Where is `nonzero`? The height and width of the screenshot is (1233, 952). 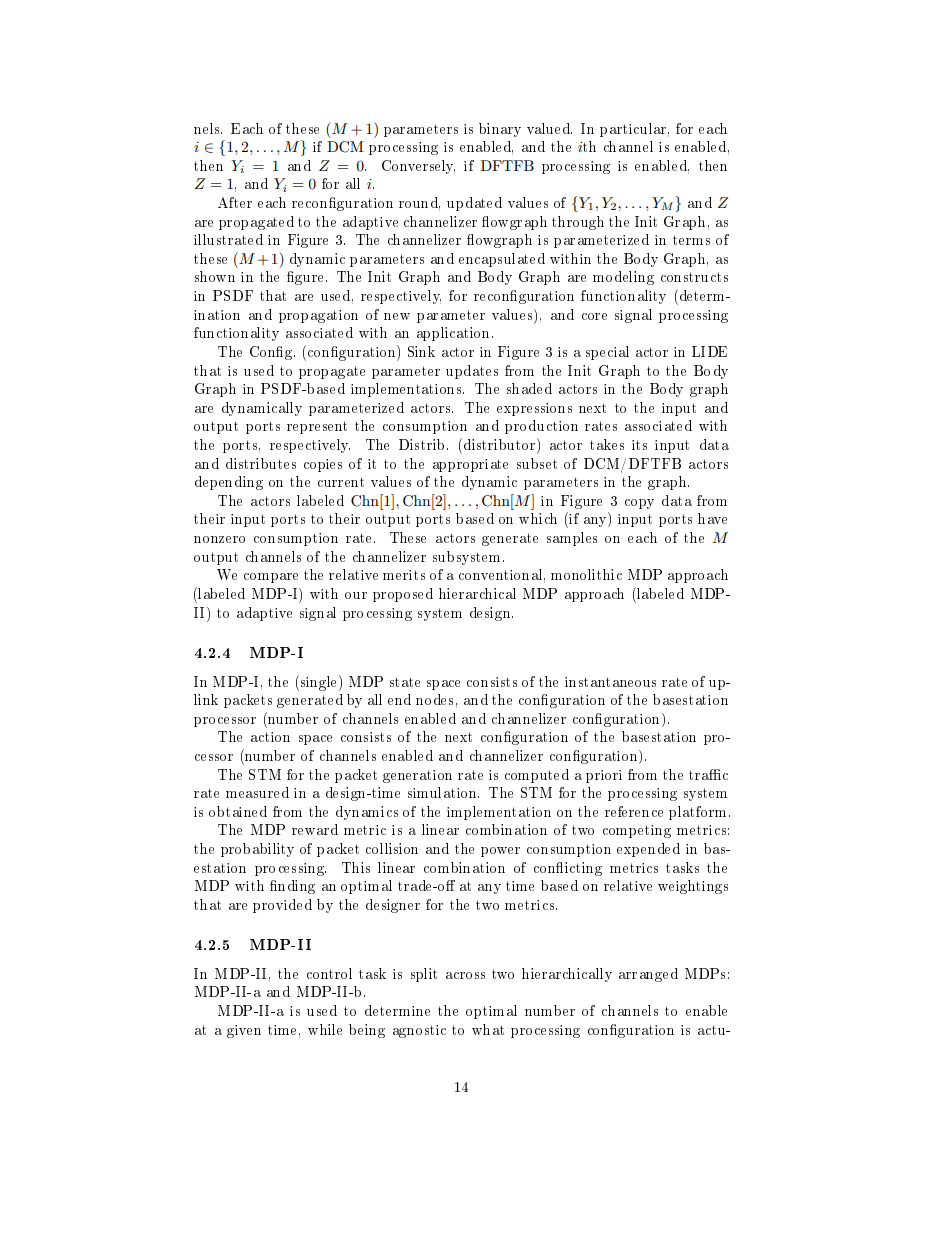 nonzero is located at coordinates (219, 539).
